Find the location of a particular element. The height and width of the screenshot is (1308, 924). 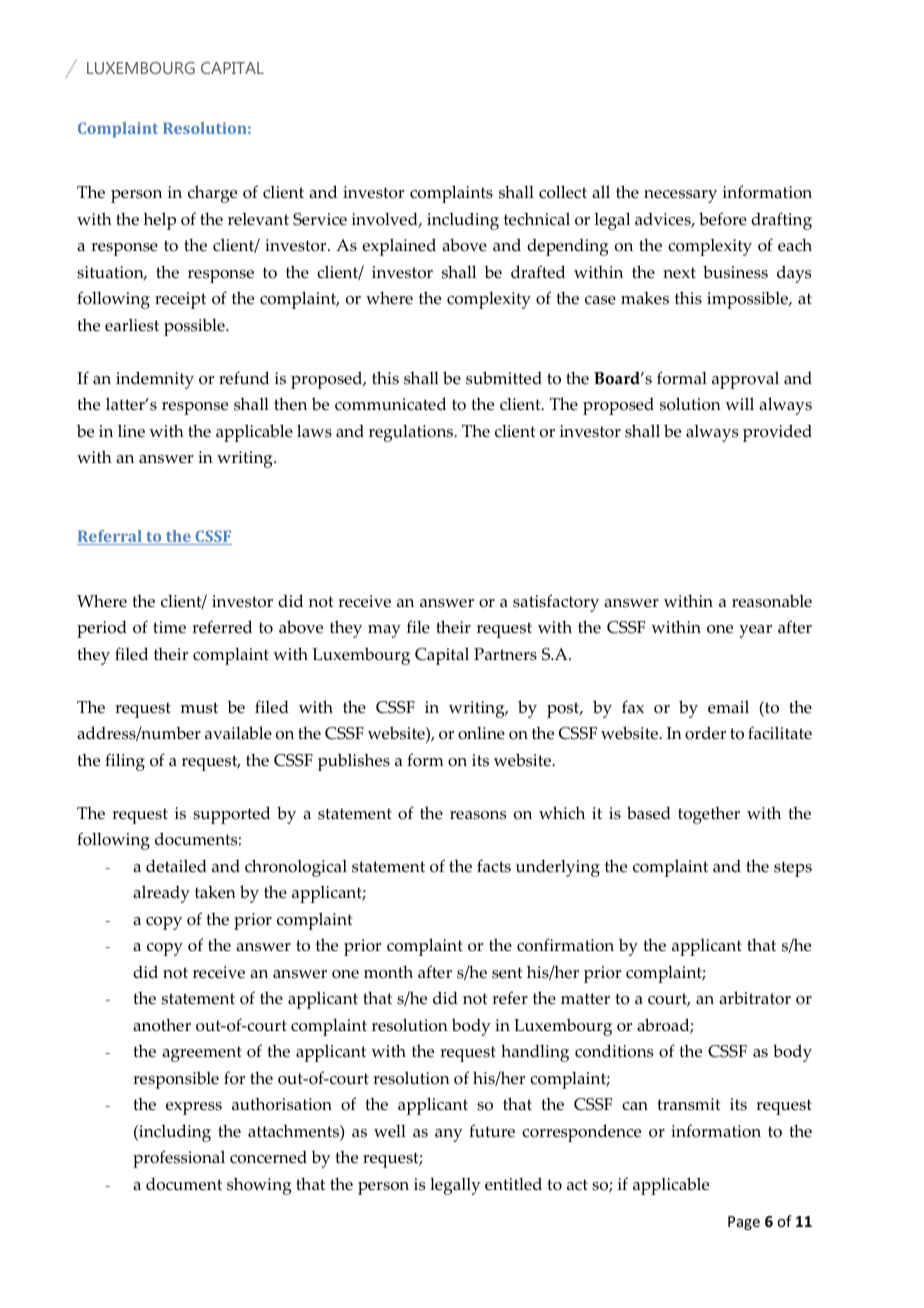

explained is located at coordinates (399, 247).
